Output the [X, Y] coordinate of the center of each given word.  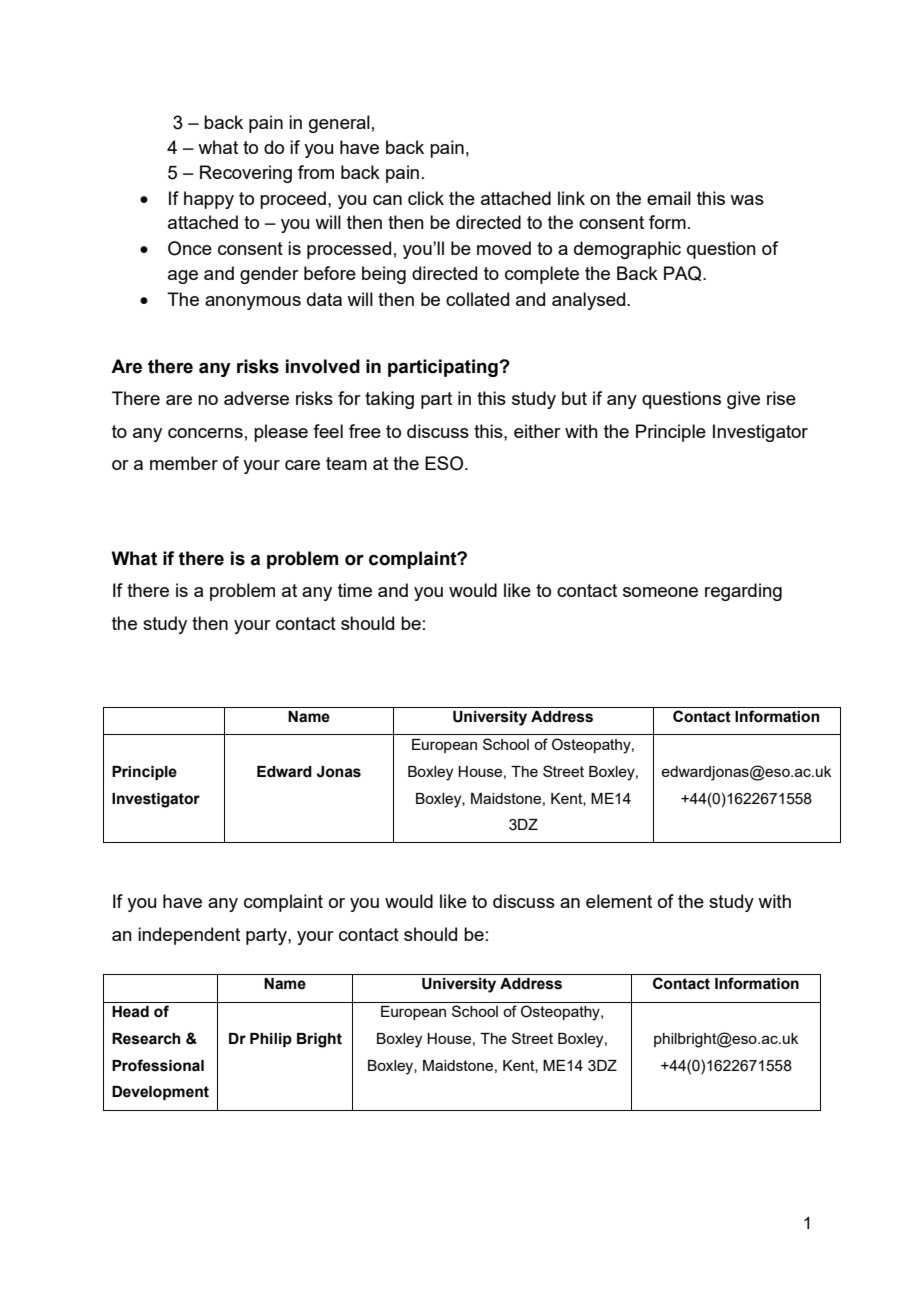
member [184, 463]
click [426, 198]
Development [160, 1093]
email [669, 198]
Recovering [246, 174]
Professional [158, 1065]
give [743, 400]
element [619, 901]
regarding [743, 592]
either [537, 431]
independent [189, 936]
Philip [271, 1040]
